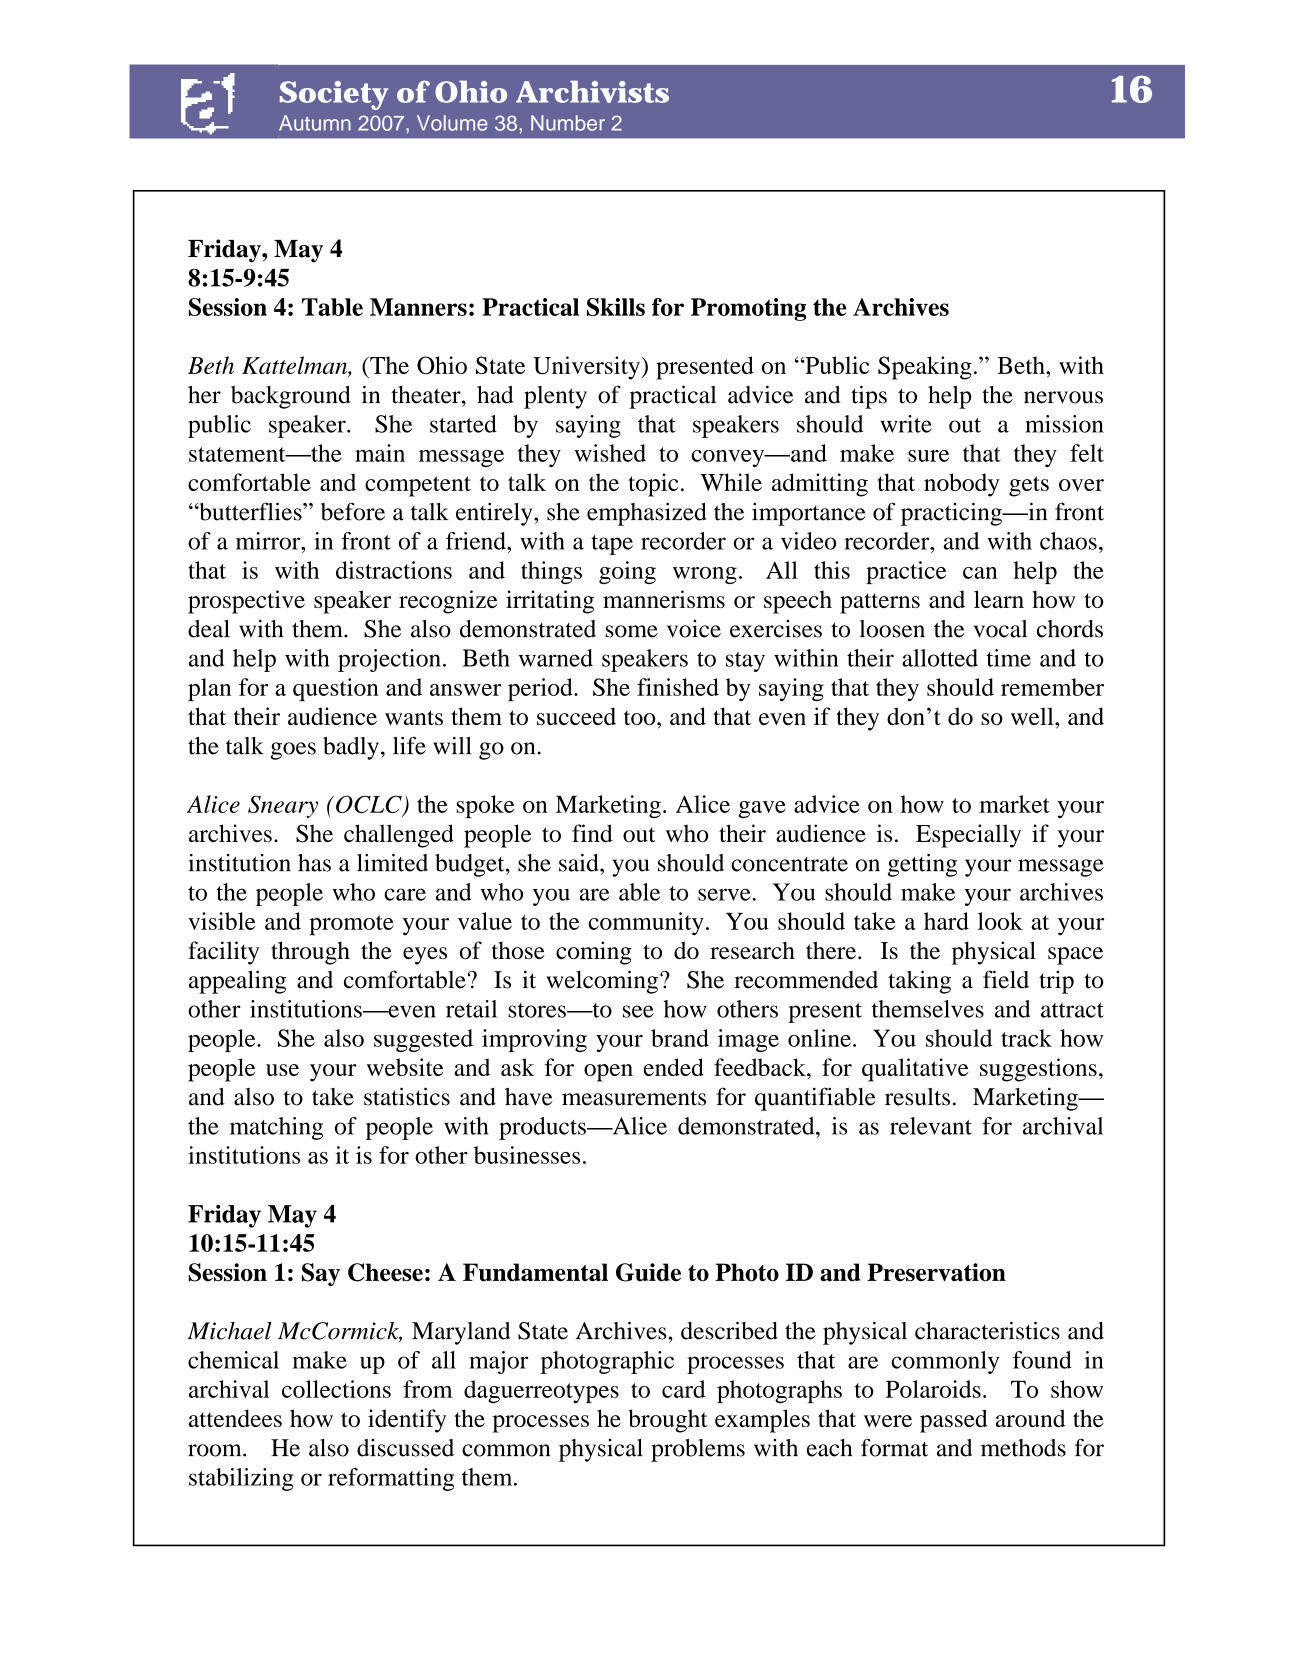 This screenshot has width=1298, height=1679. What do you see at coordinates (336, 1389) in the screenshot?
I see `collections` at bounding box center [336, 1389].
